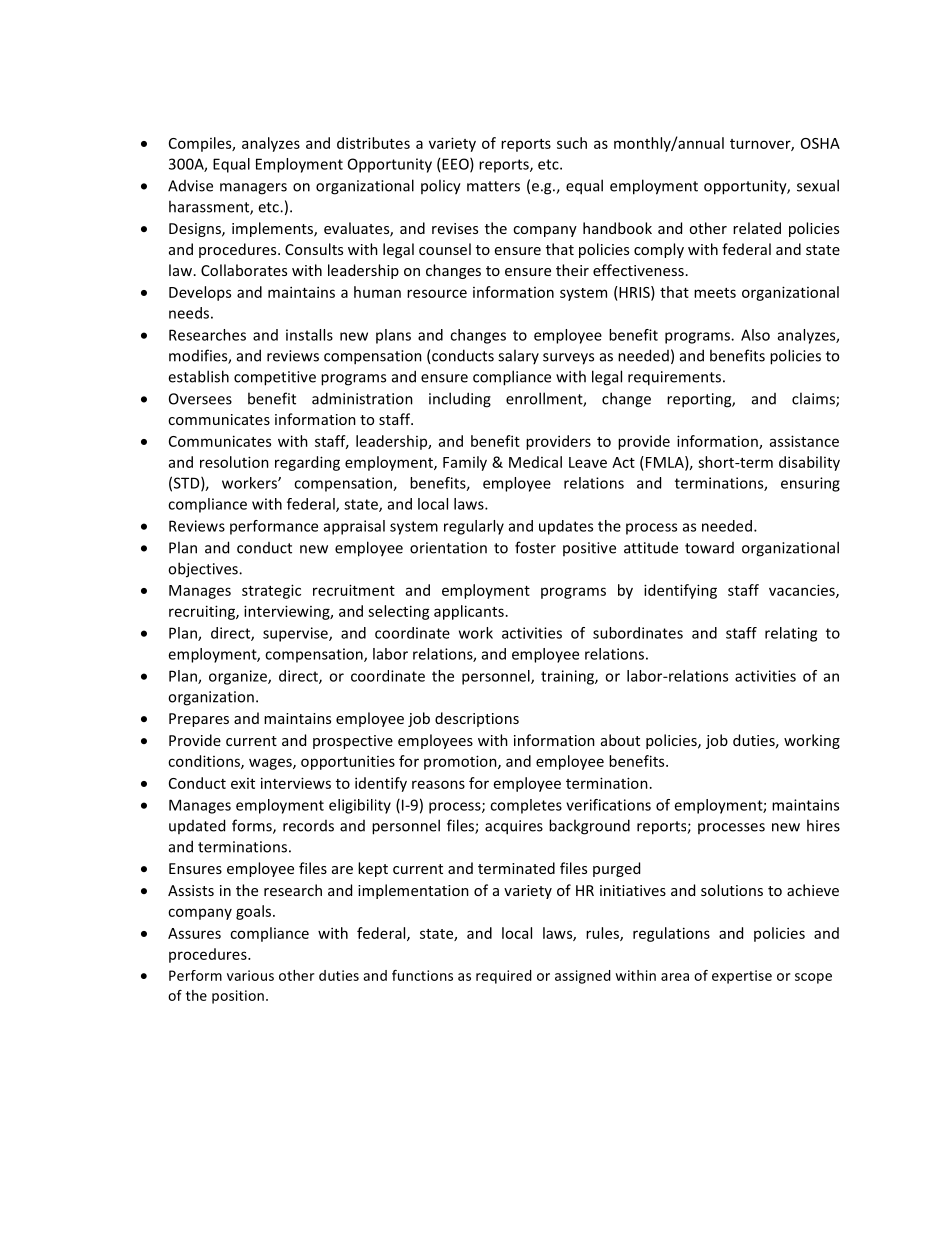  I want to click on Also, so click(755, 335).
